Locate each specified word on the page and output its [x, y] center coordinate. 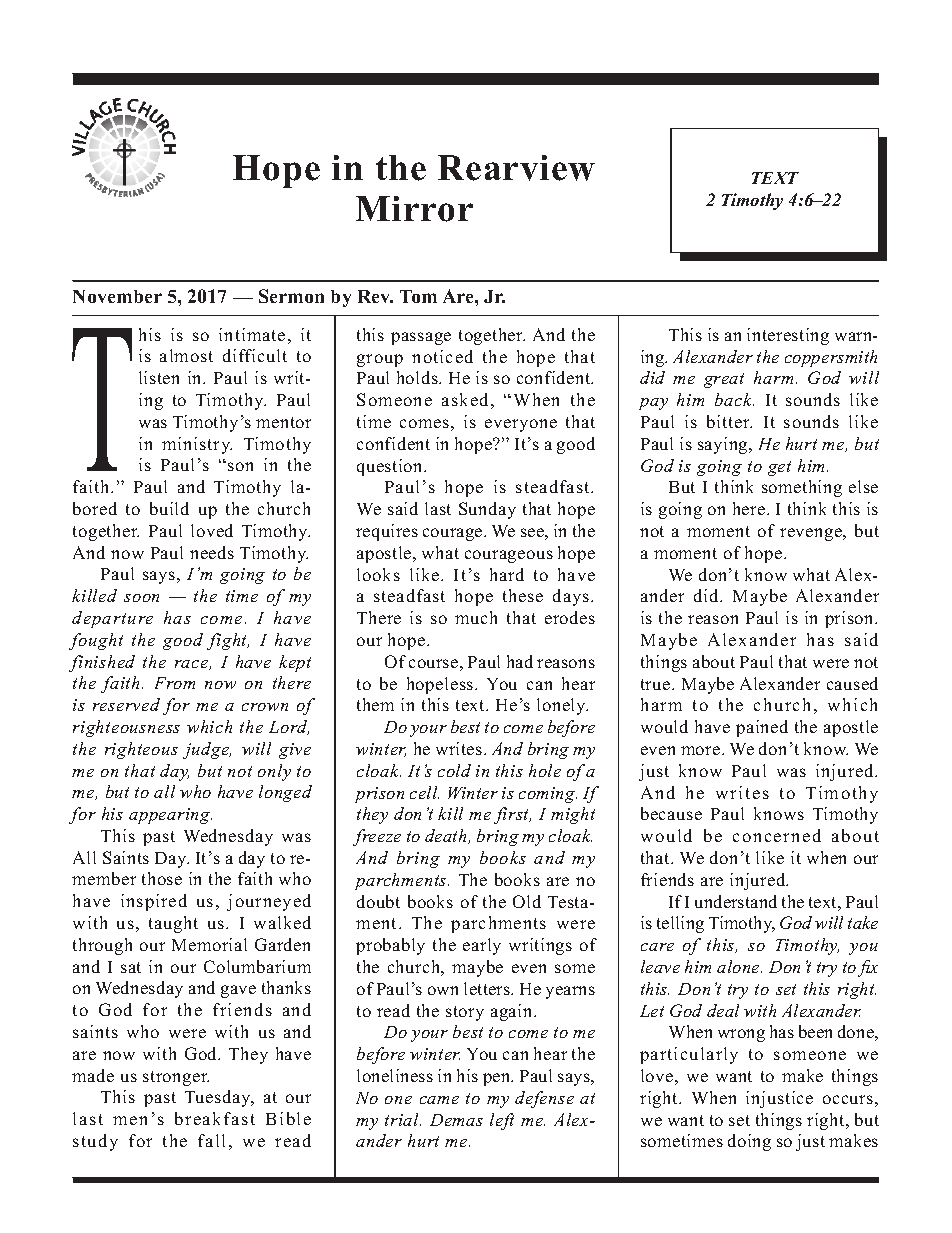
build [169, 508]
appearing [170, 816]
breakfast [215, 1118]
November [117, 296]
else [863, 486]
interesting [788, 336]
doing [749, 1142]
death [447, 836]
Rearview [516, 168]
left [502, 1121]
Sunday [487, 510]
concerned [777, 835]
